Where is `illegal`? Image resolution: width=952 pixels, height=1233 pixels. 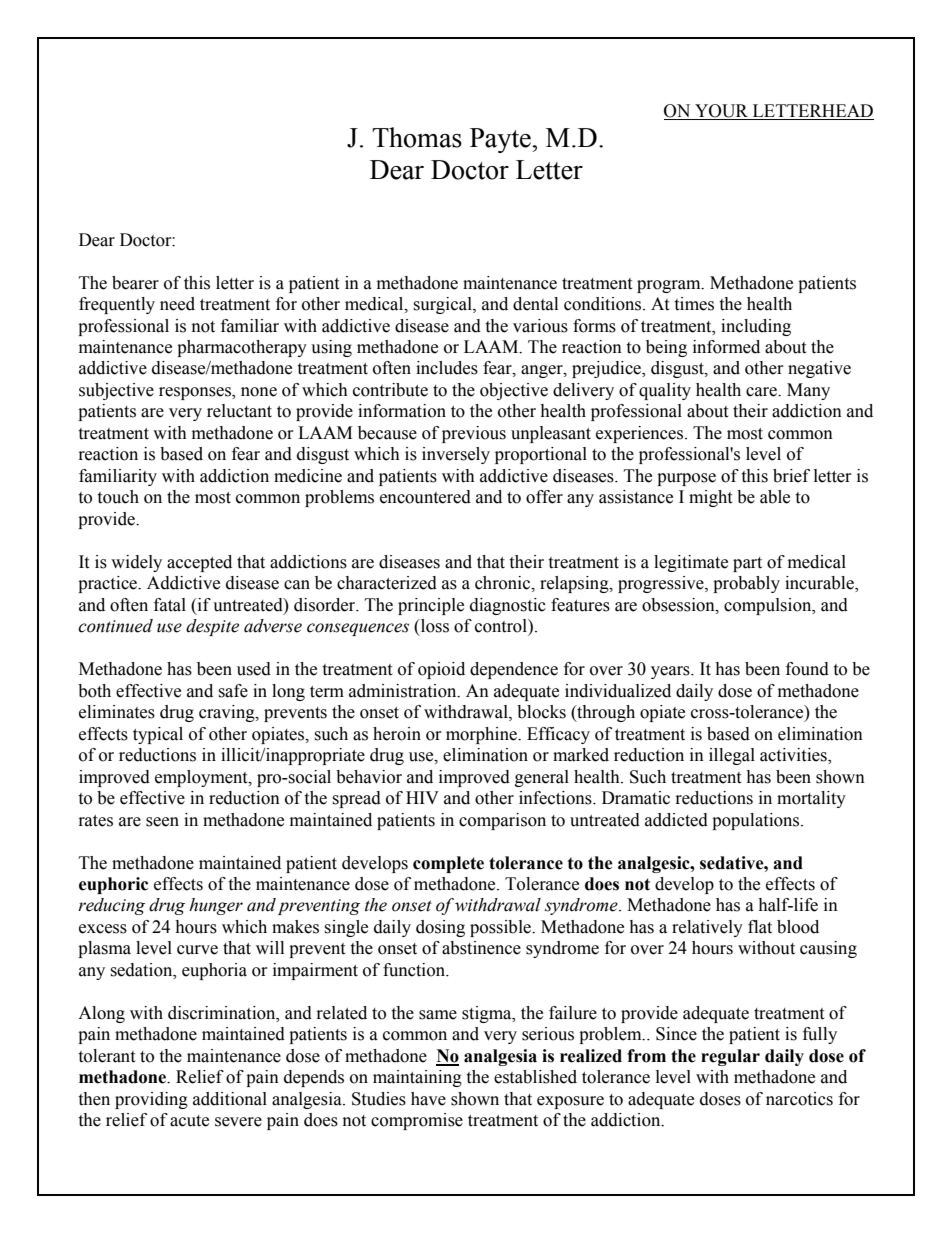 illegal is located at coordinates (732, 756).
